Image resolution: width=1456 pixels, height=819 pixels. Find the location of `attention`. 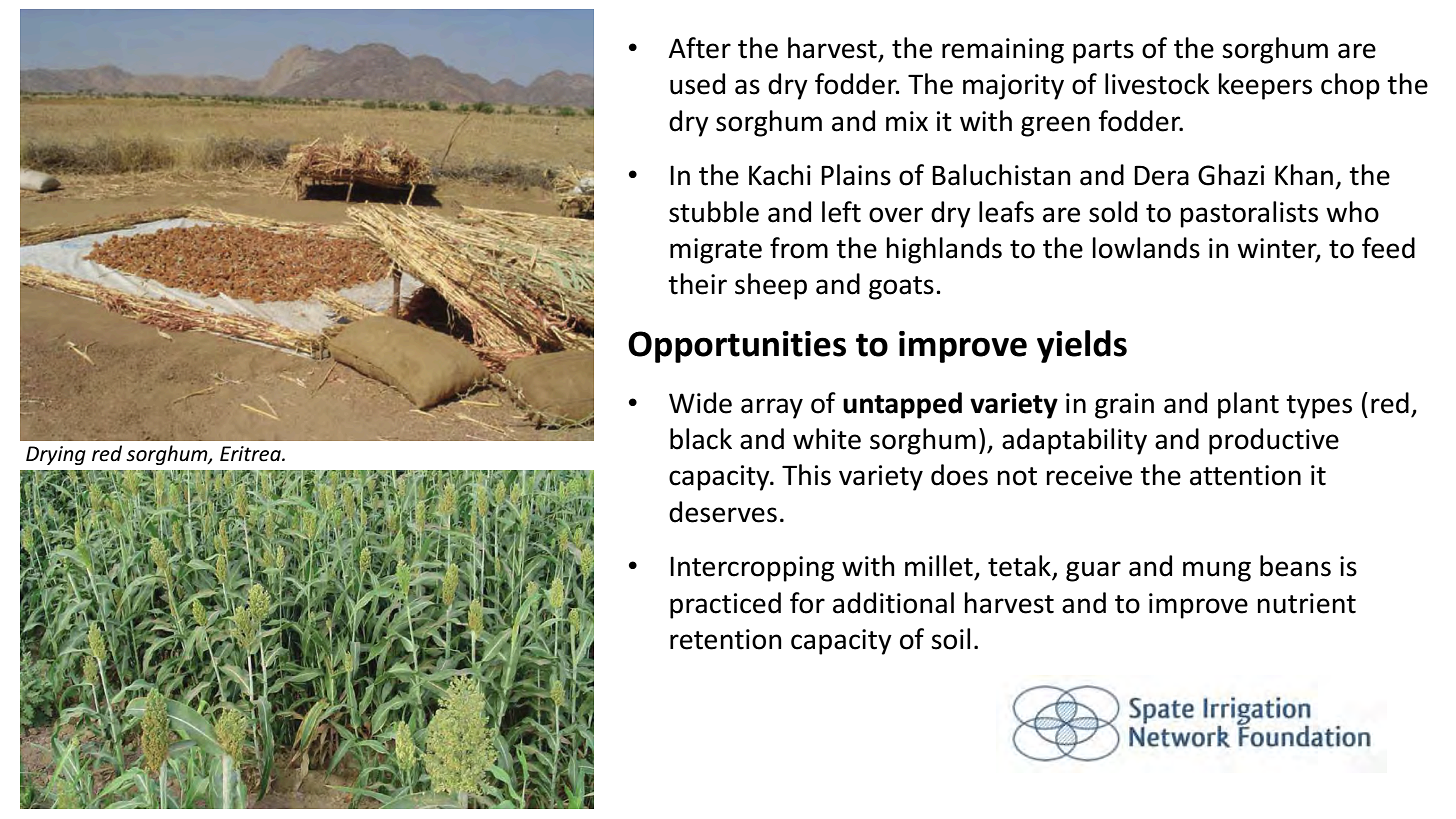

attention is located at coordinates (1245, 475).
